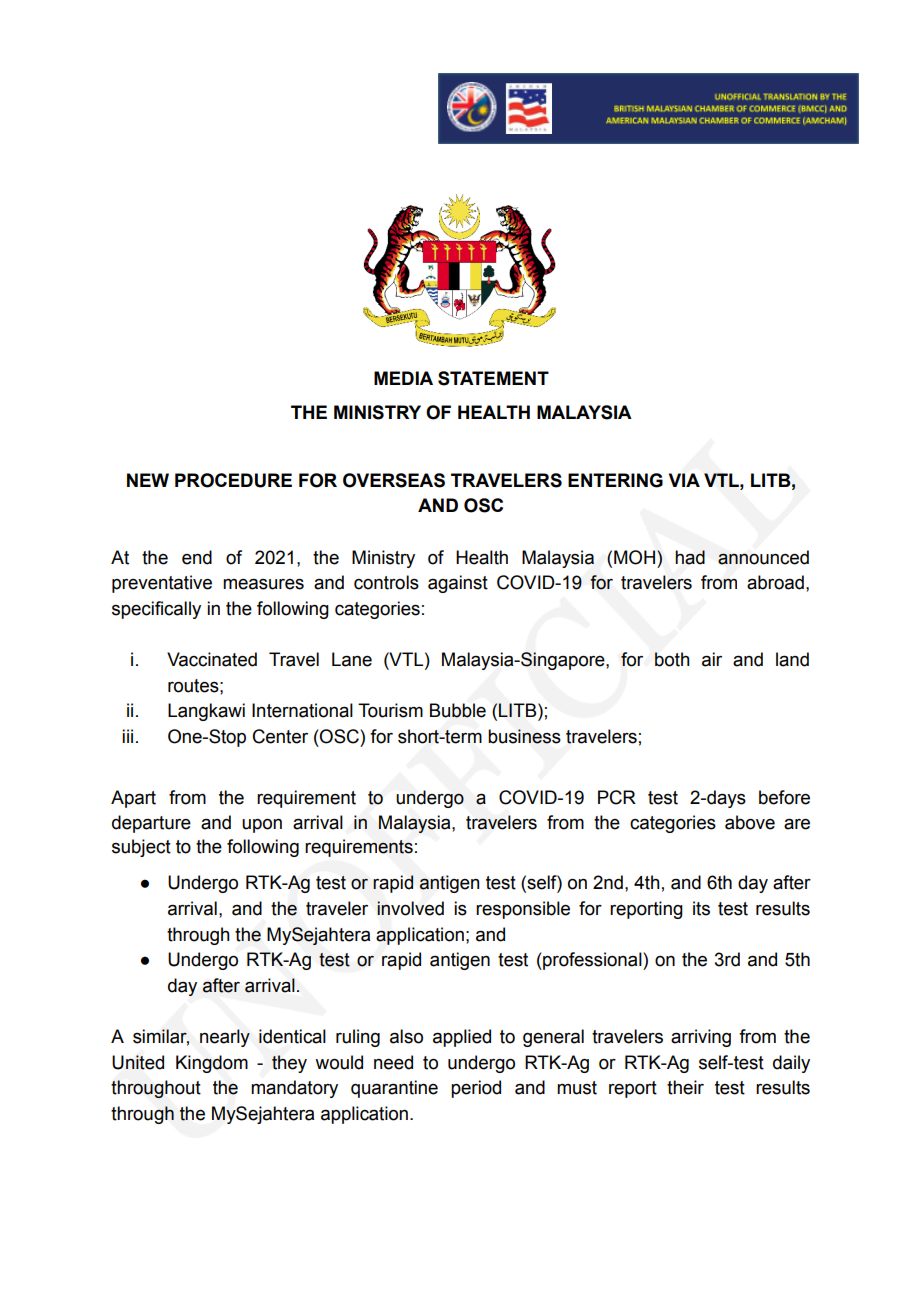 Image resolution: width=924 pixels, height=1307 pixels. I want to click on nearly, so click(225, 1038).
